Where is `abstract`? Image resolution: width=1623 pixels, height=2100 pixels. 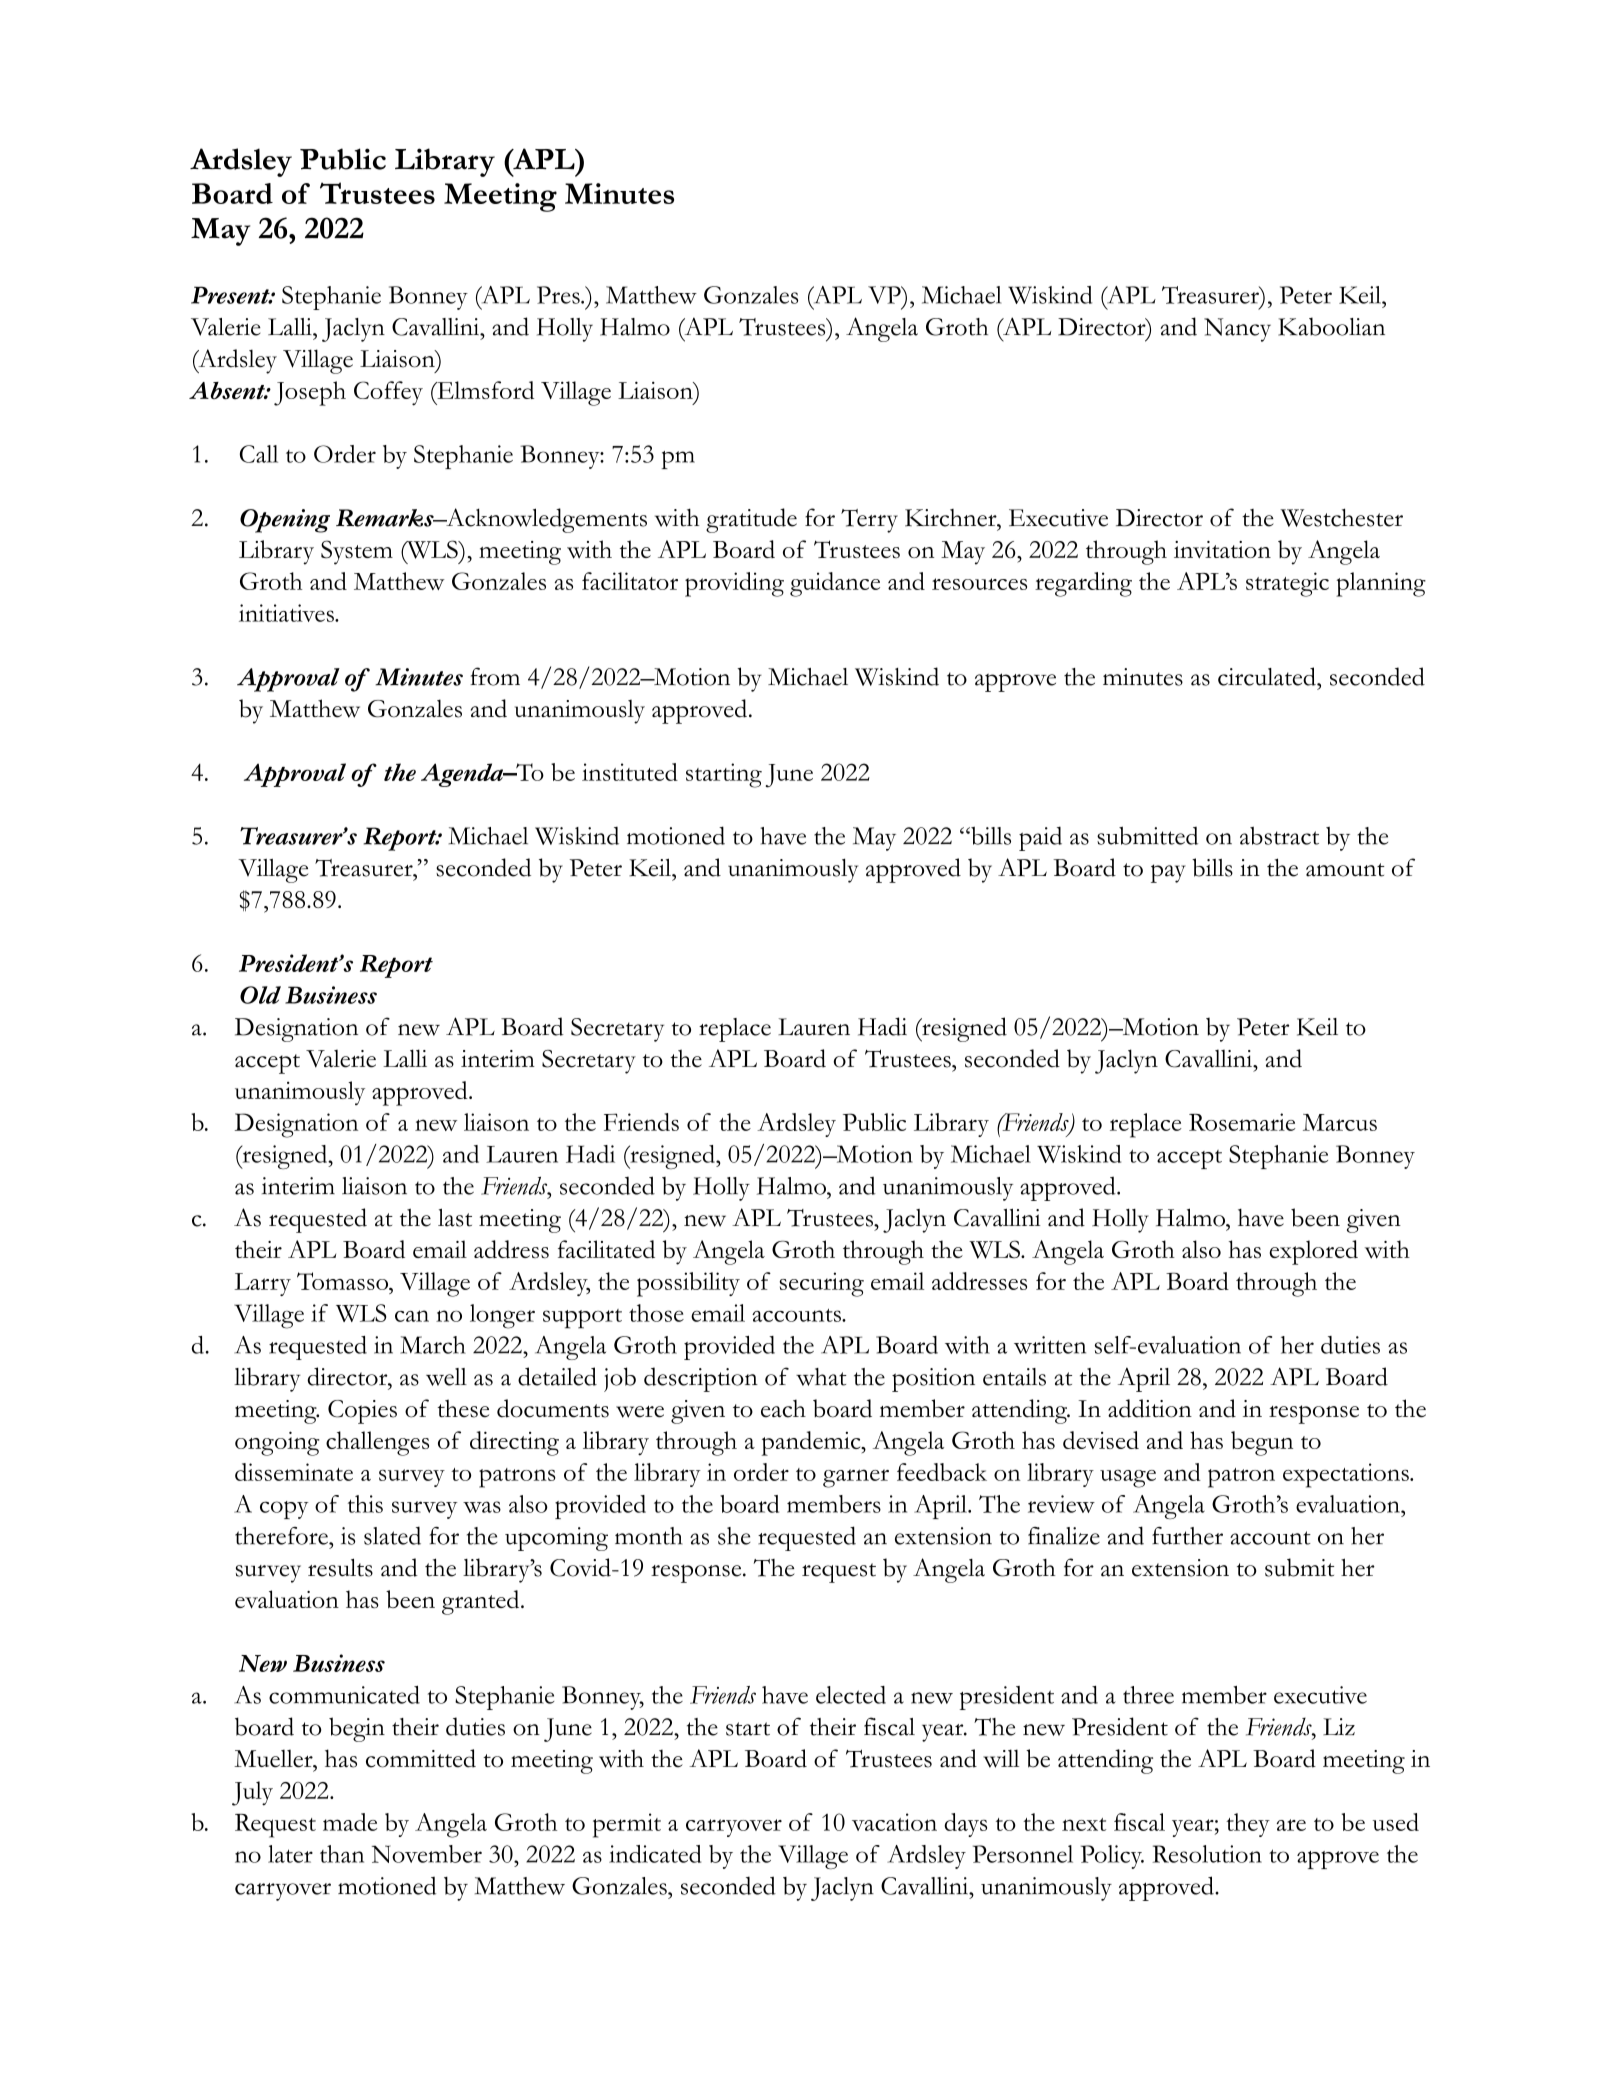 abstract is located at coordinates (1279, 836).
